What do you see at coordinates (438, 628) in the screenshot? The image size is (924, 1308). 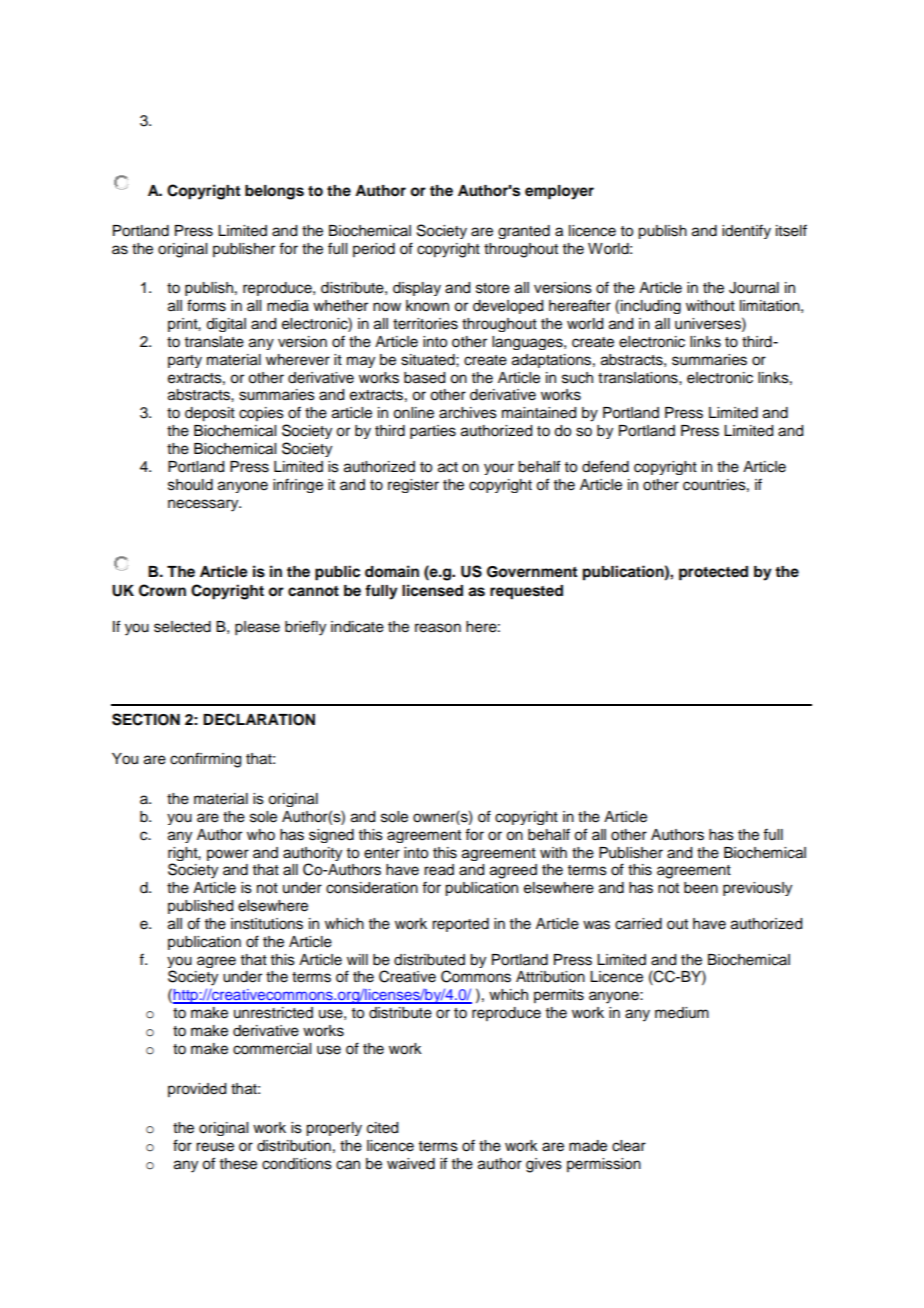 I see `reason` at bounding box center [438, 628].
